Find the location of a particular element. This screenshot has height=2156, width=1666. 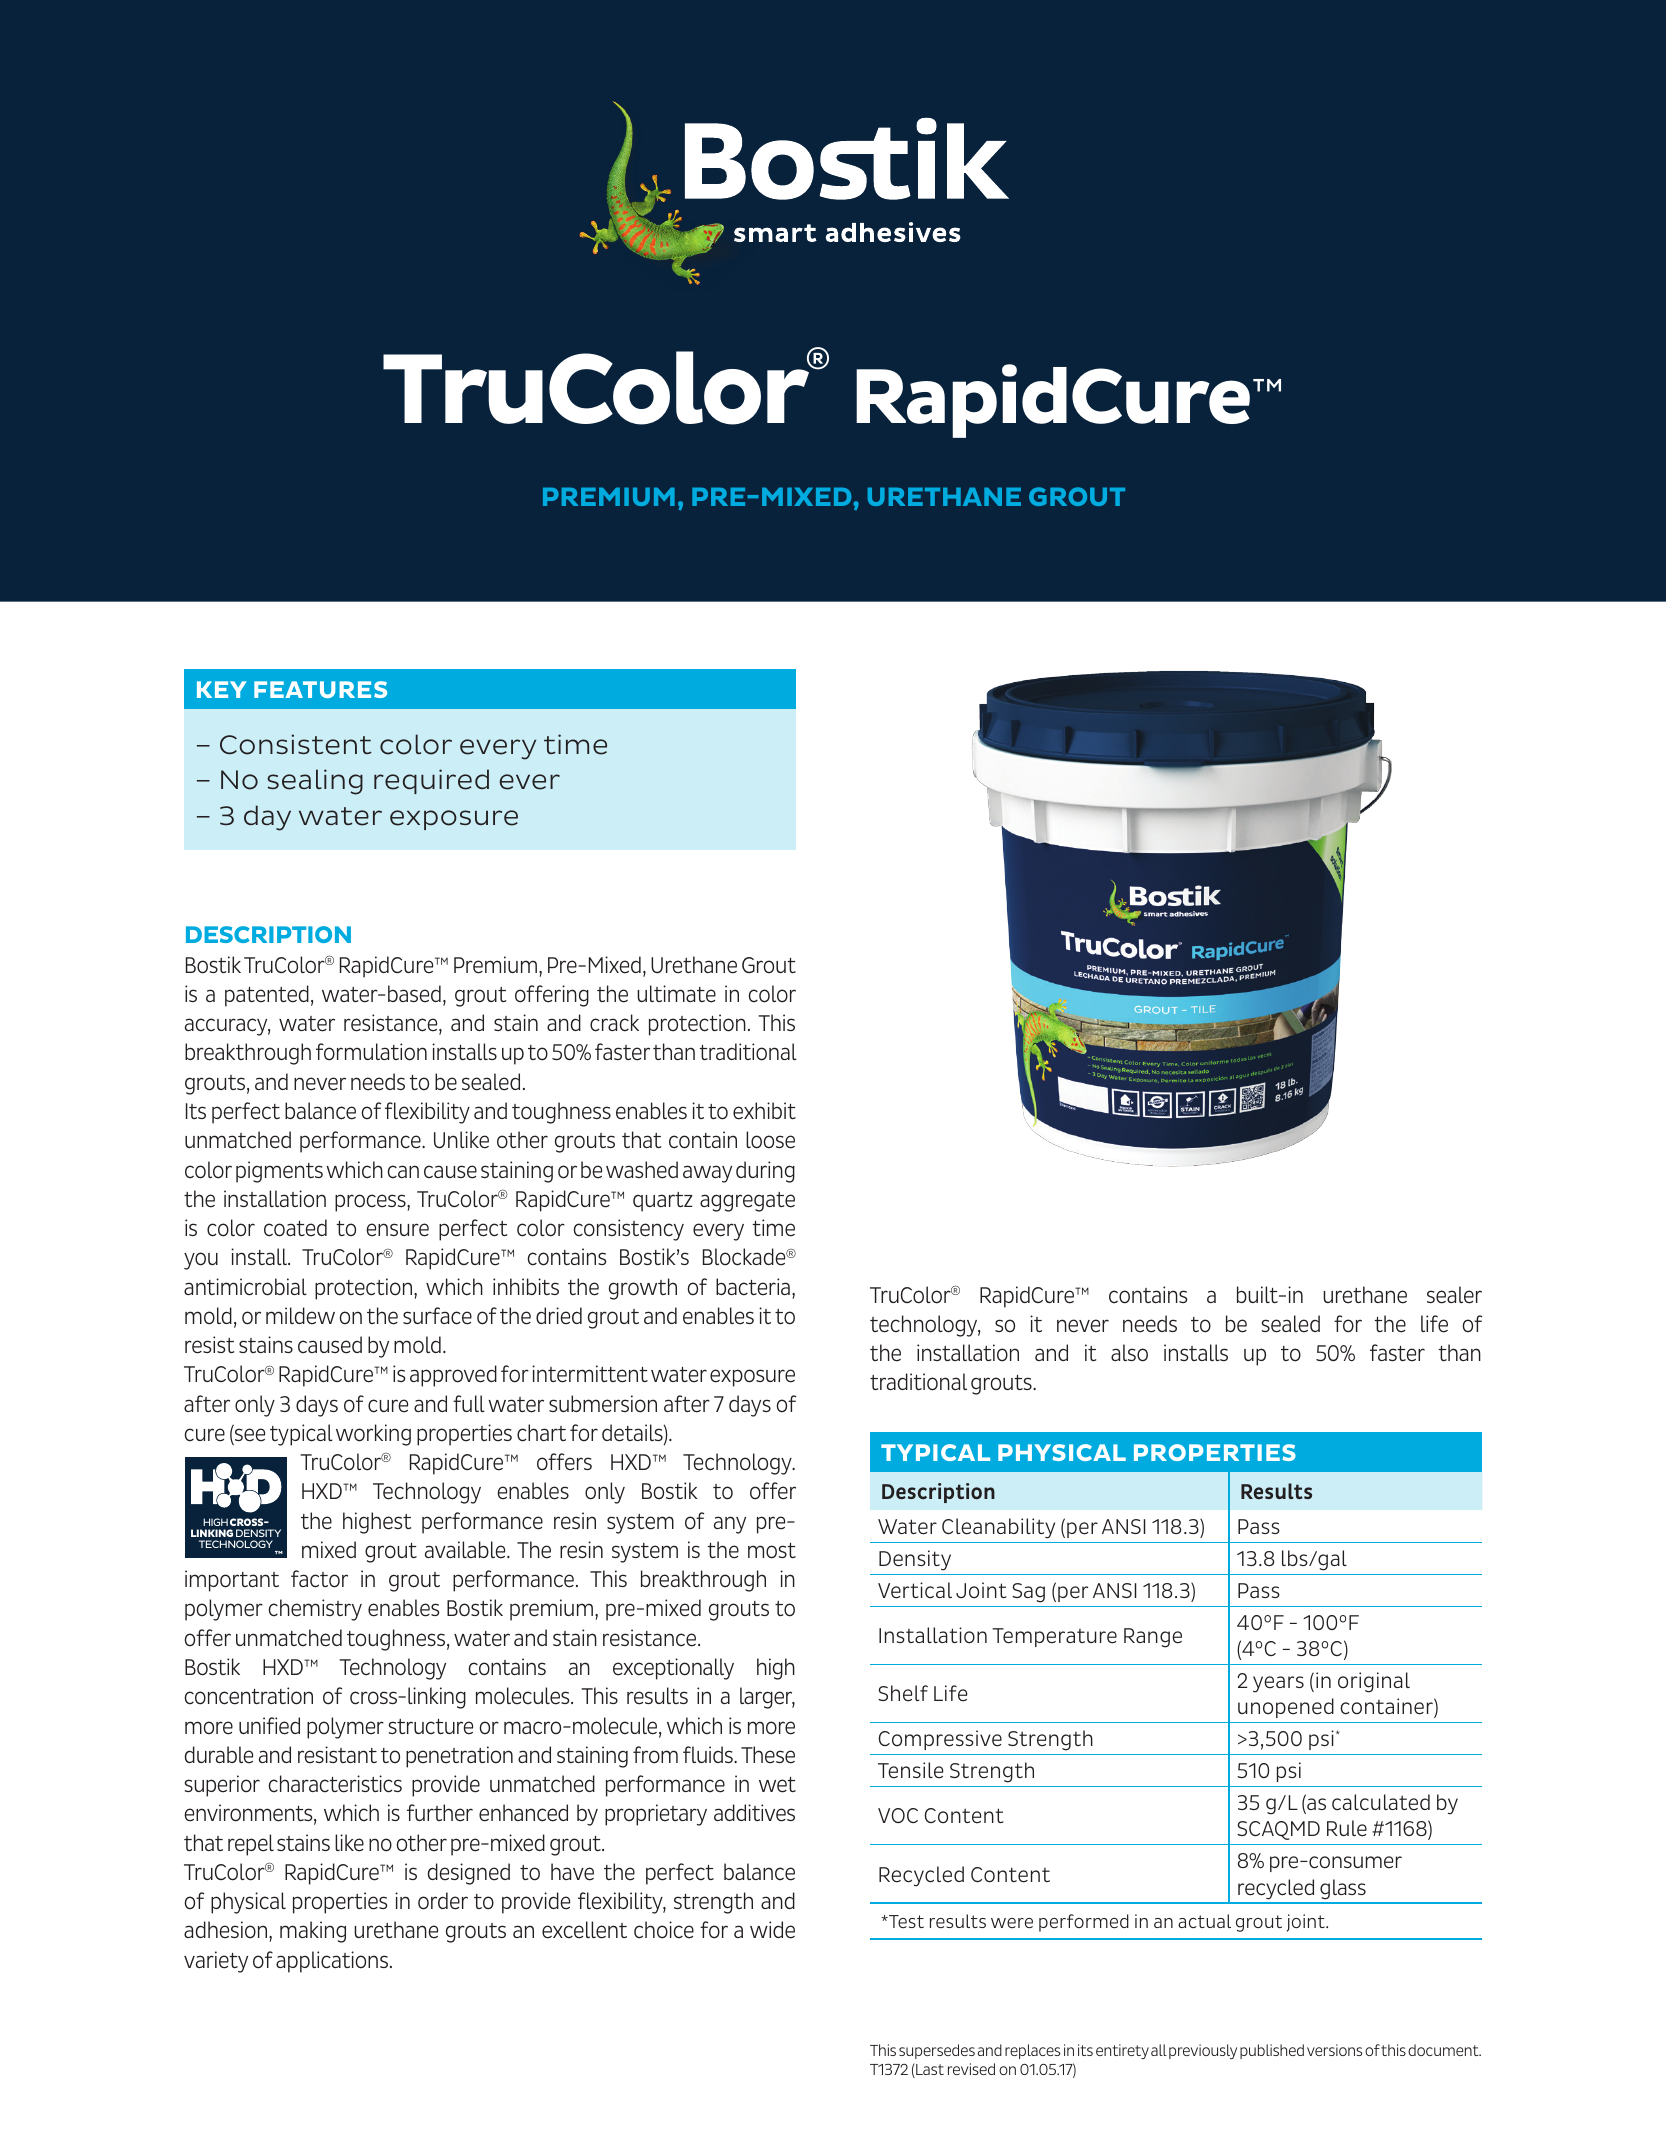

working is located at coordinates (373, 1435).
